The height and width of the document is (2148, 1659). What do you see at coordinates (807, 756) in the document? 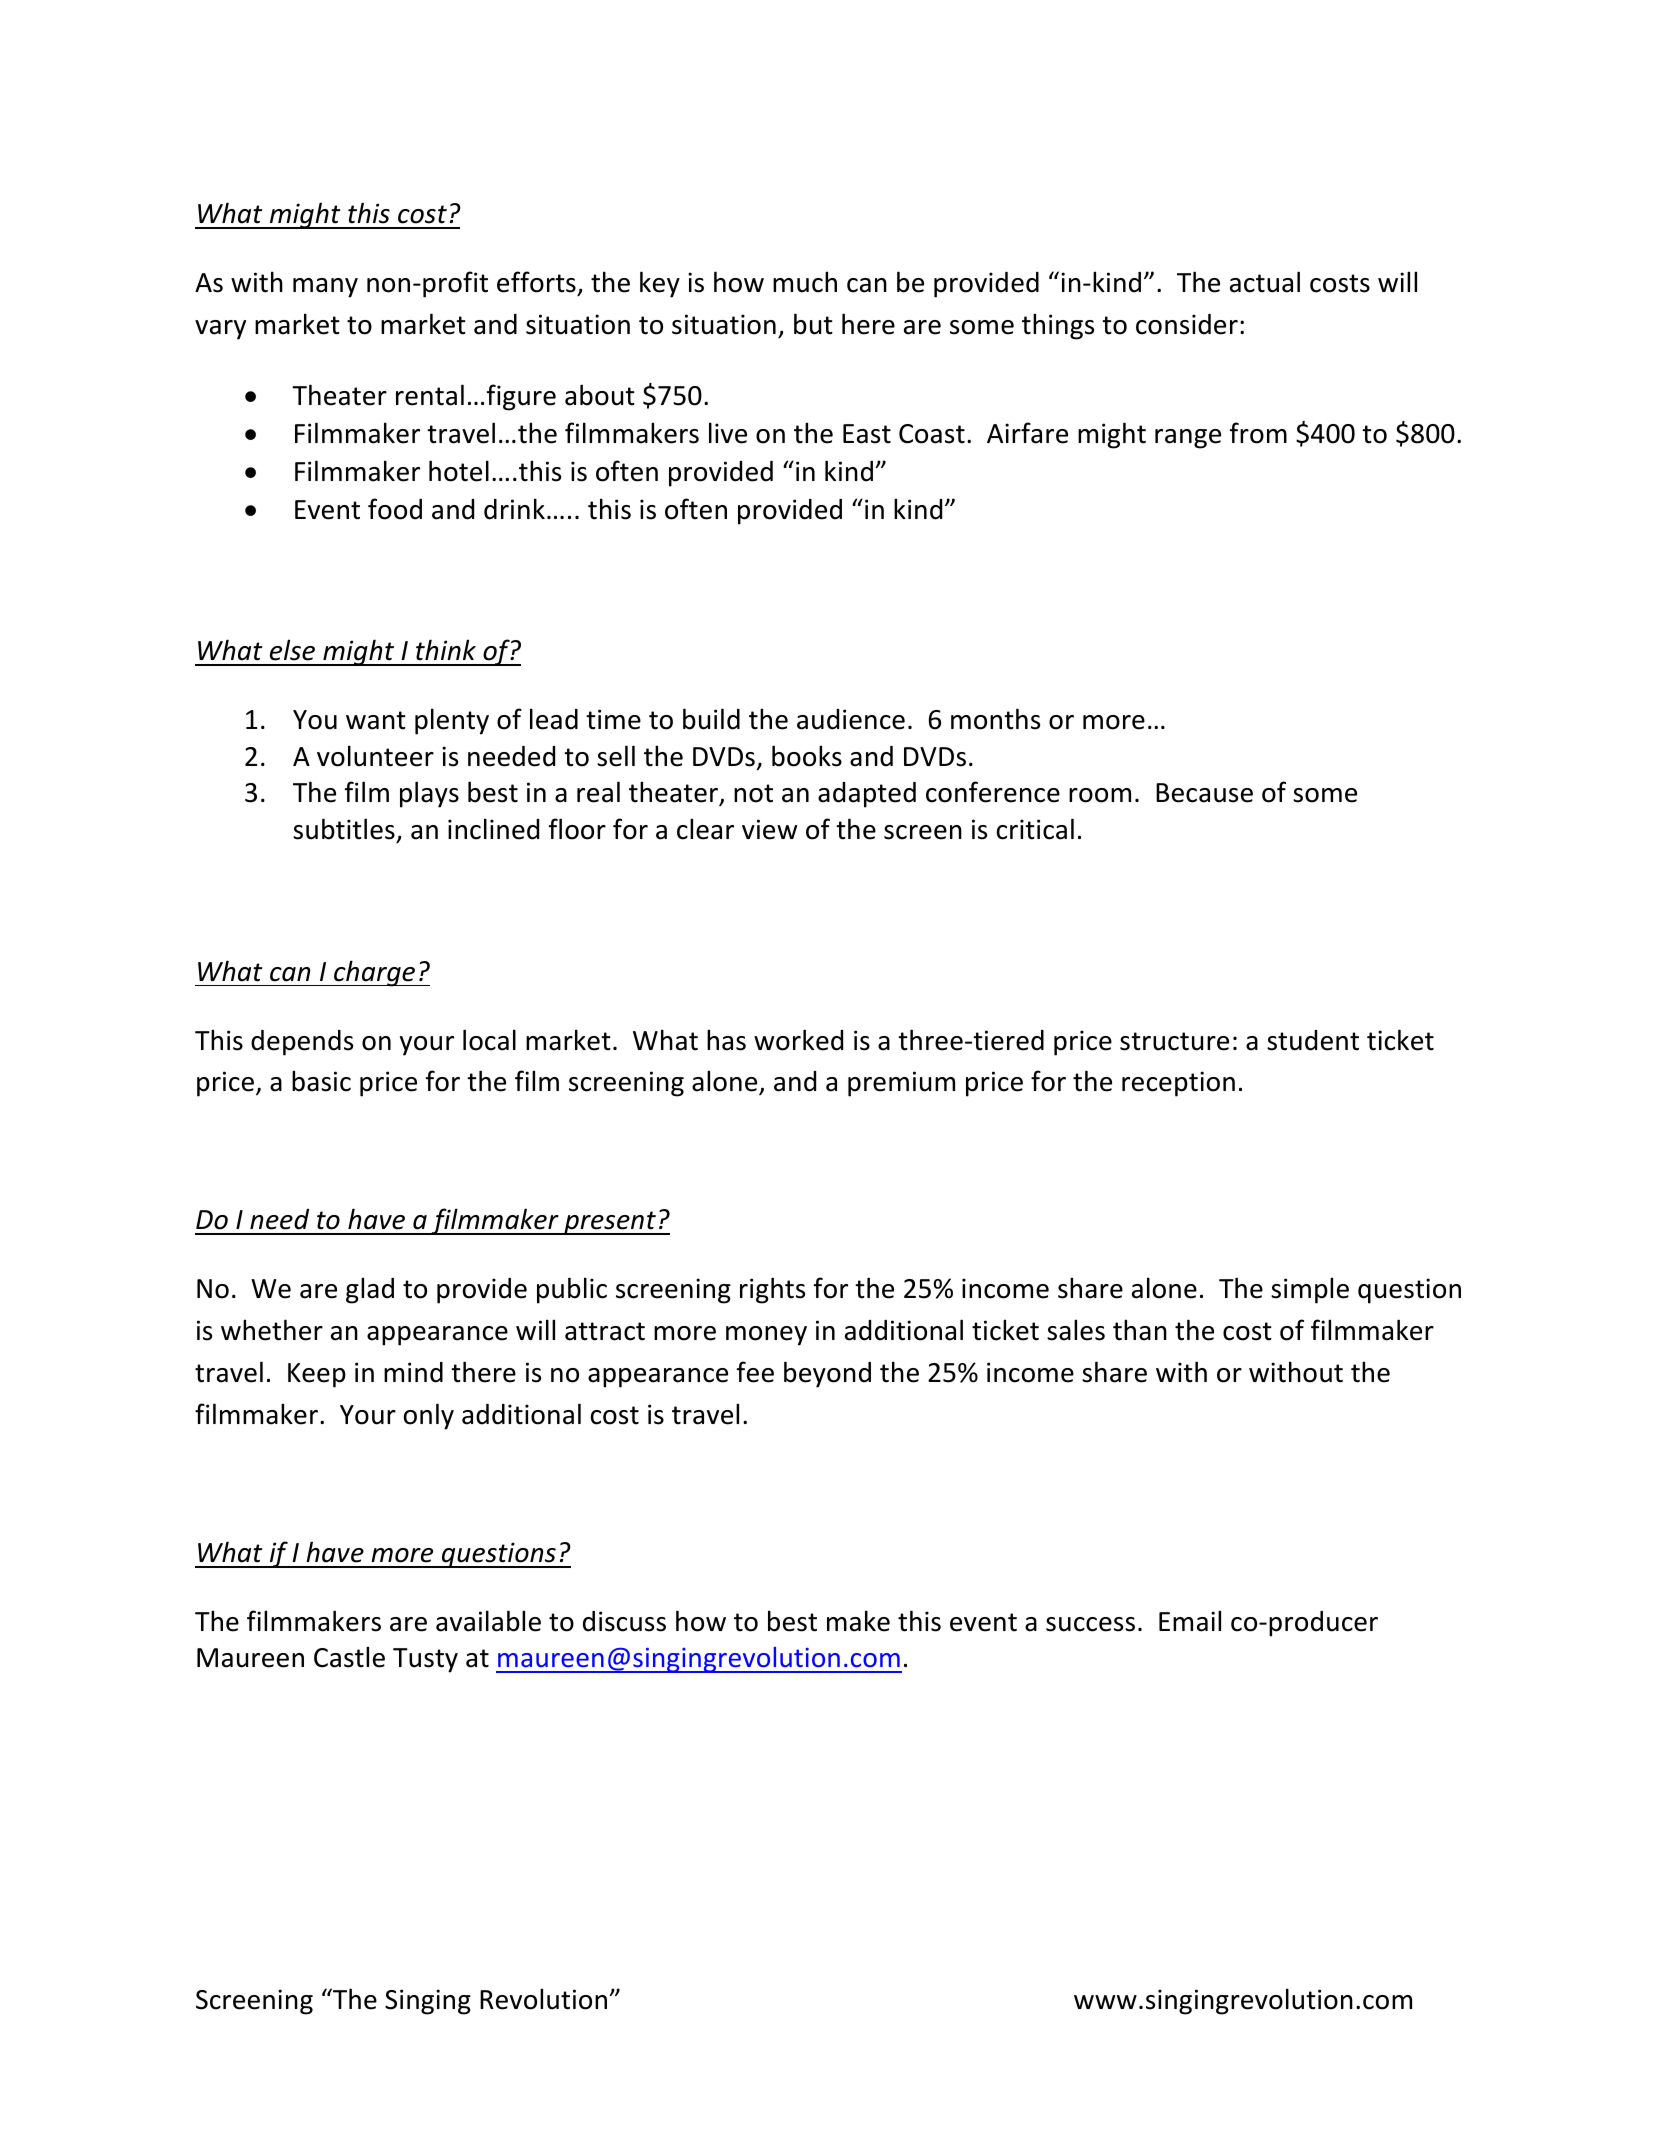
I see `books` at bounding box center [807, 756].
